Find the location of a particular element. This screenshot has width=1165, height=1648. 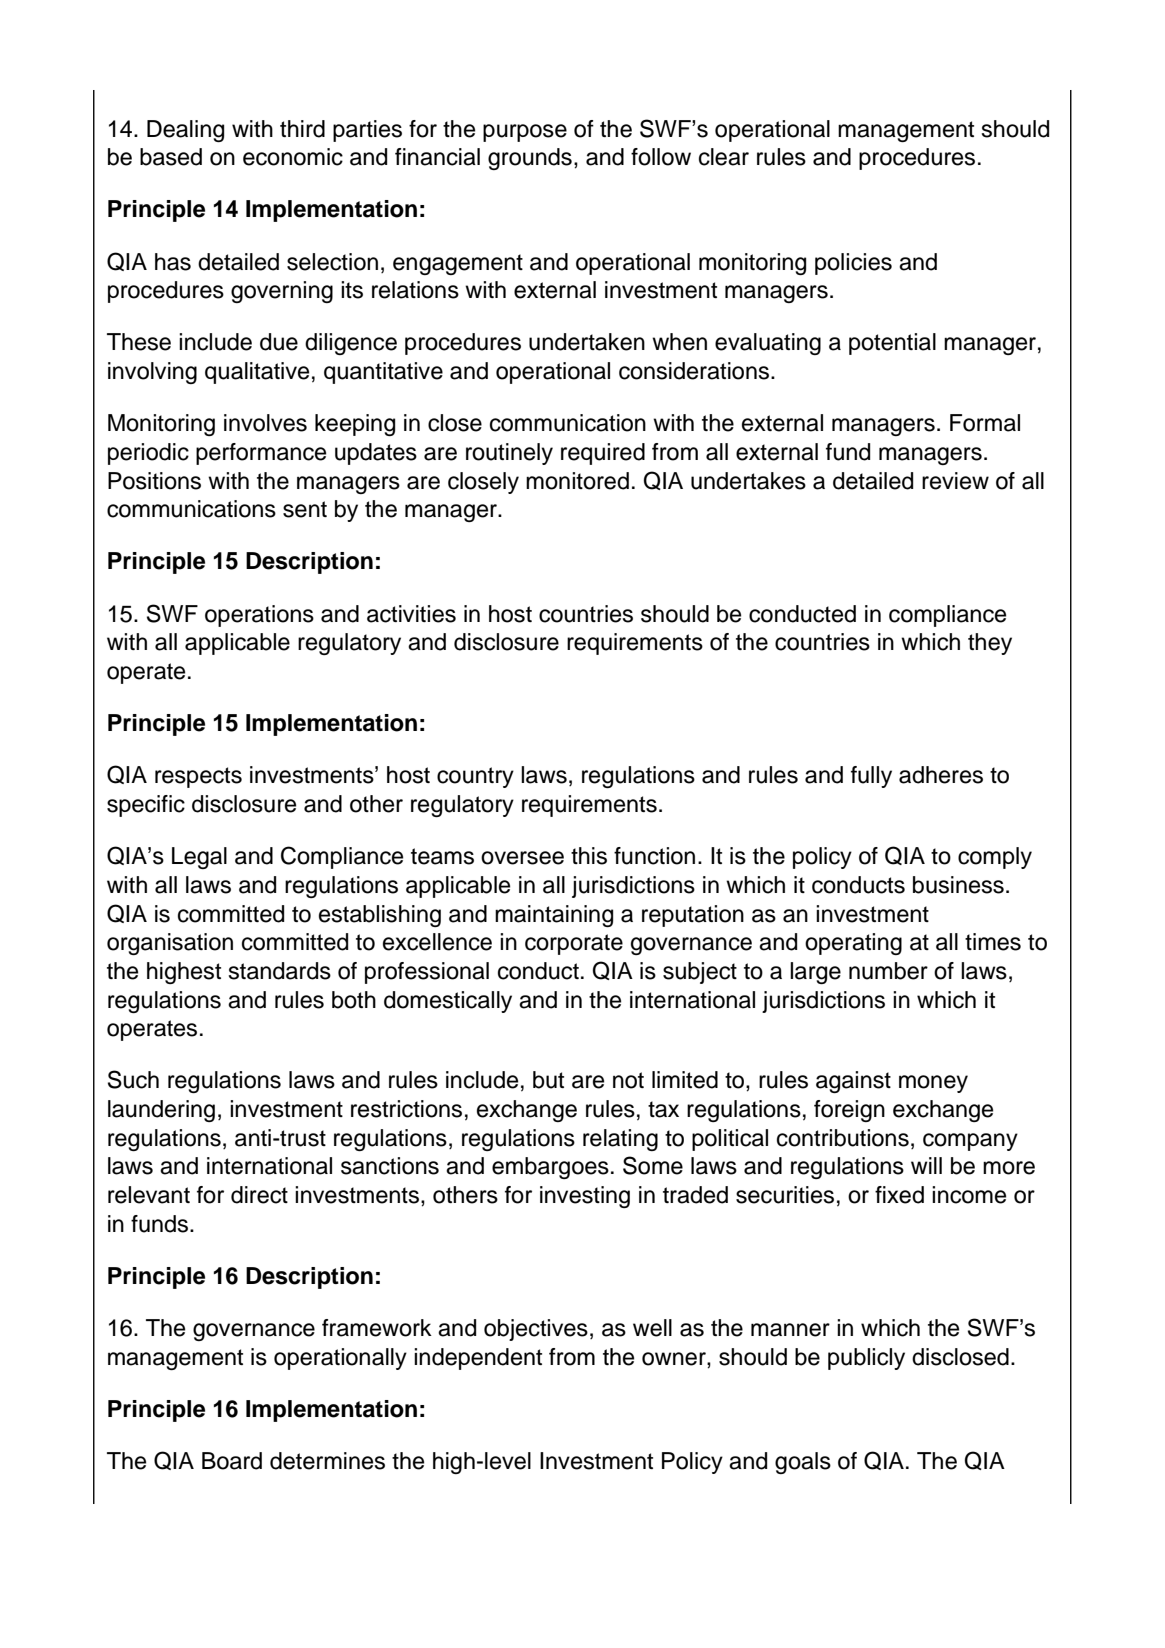

publicly is located at coordinates (866, 1359).
